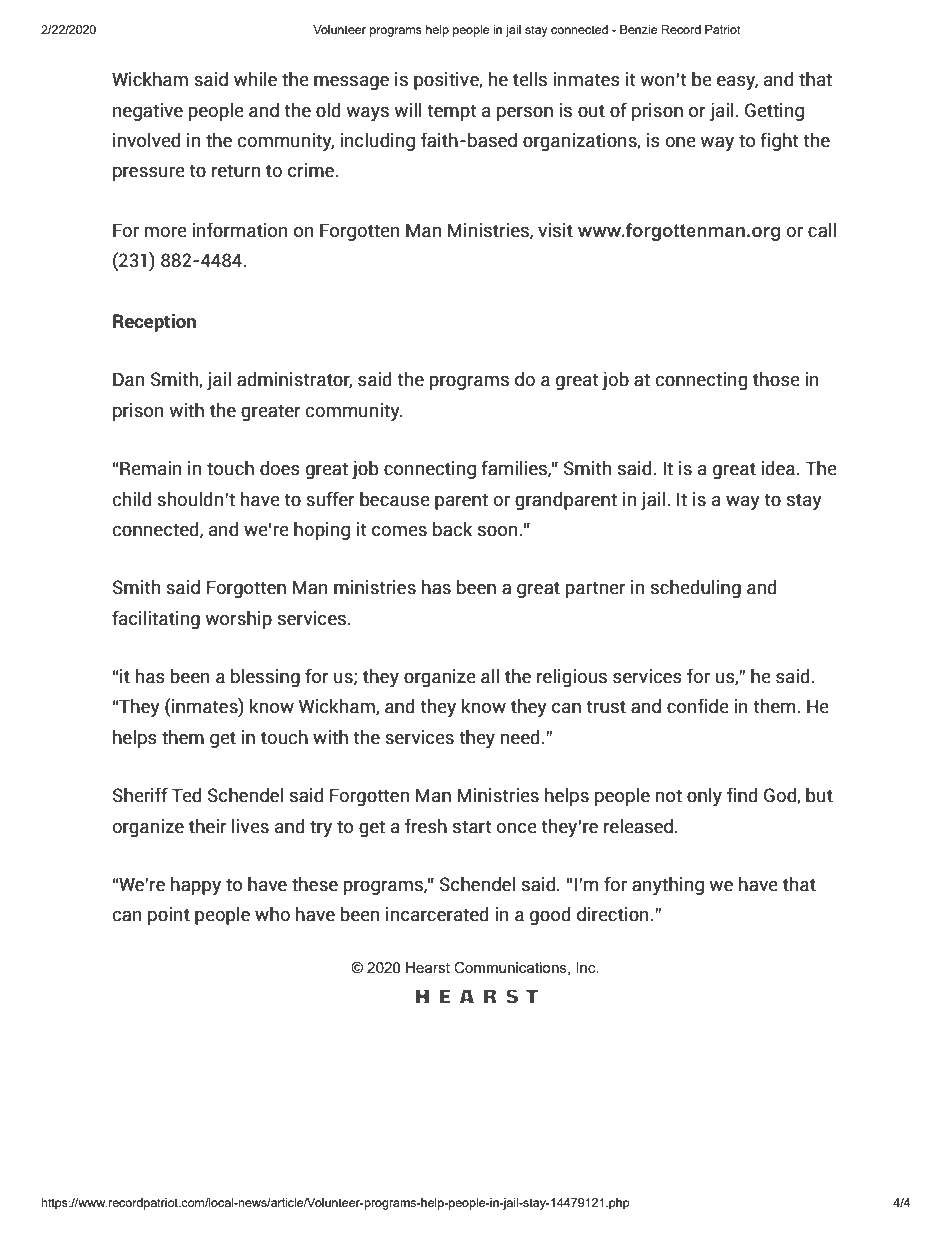 This image has height=1233, width=952. I want to click on while, so click(255, 79).
